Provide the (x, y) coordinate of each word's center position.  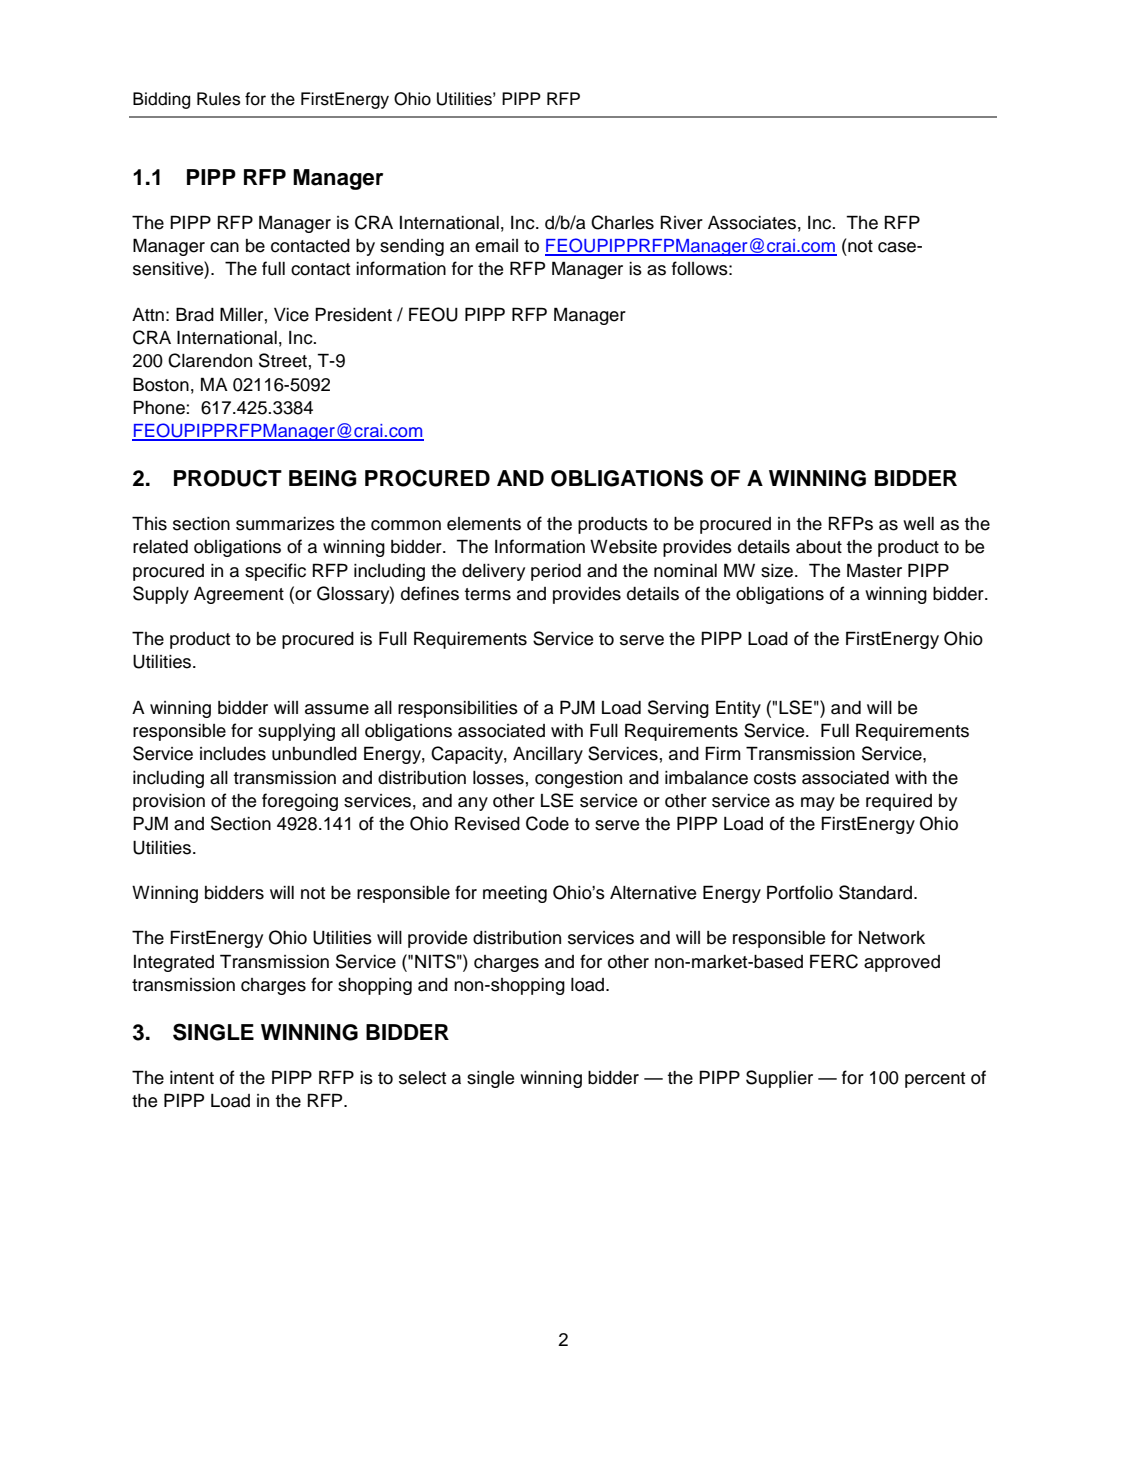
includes (233, 754)
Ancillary (548, 755)
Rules (219, 99)
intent (192, 1078)
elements (484, 524)
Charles (622, 222)
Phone (160, 407)
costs (775, 778)
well (918, 524)
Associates (752, 223)
